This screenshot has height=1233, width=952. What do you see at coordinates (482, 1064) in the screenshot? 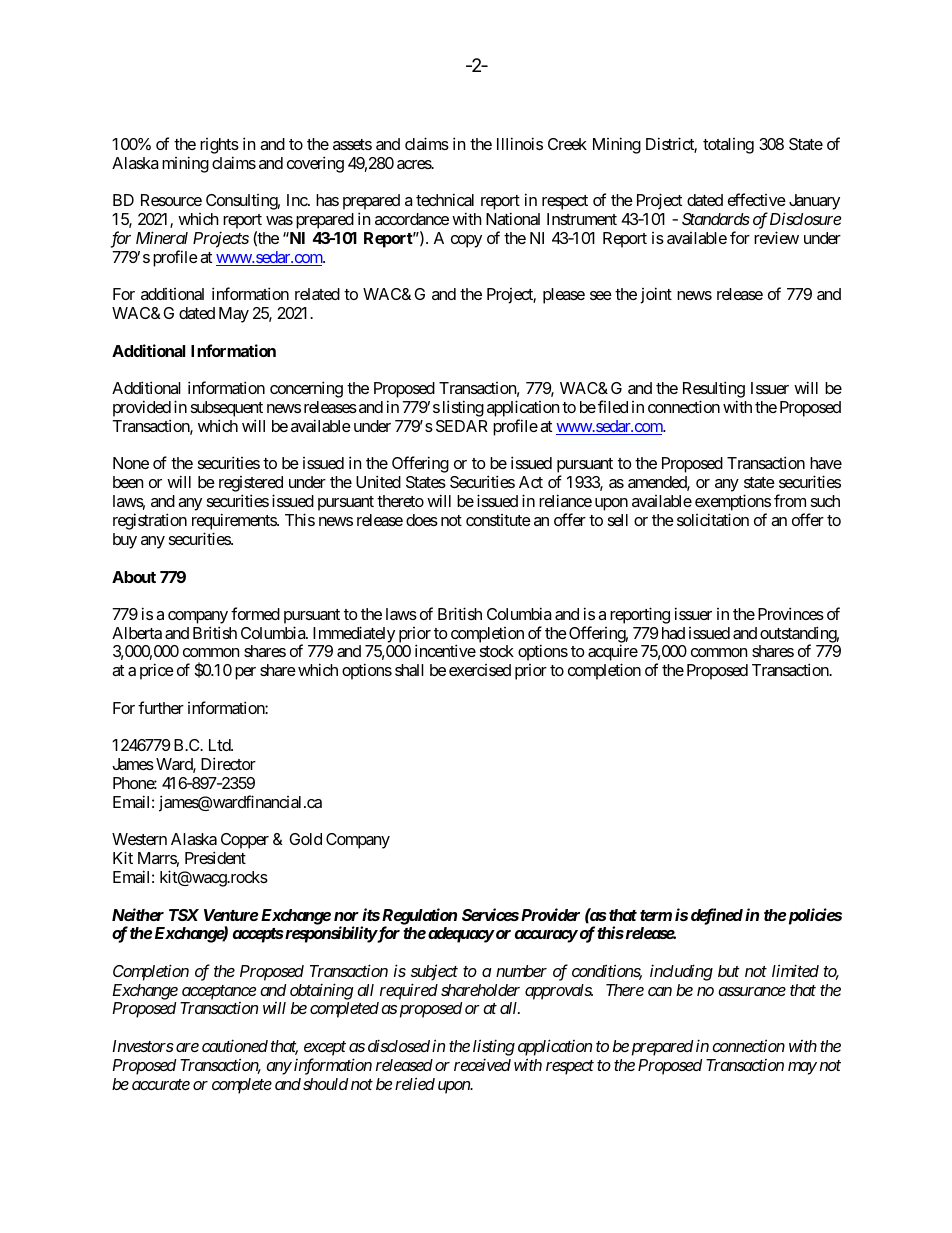
I see `received` at bounding box center [482, 1064].
